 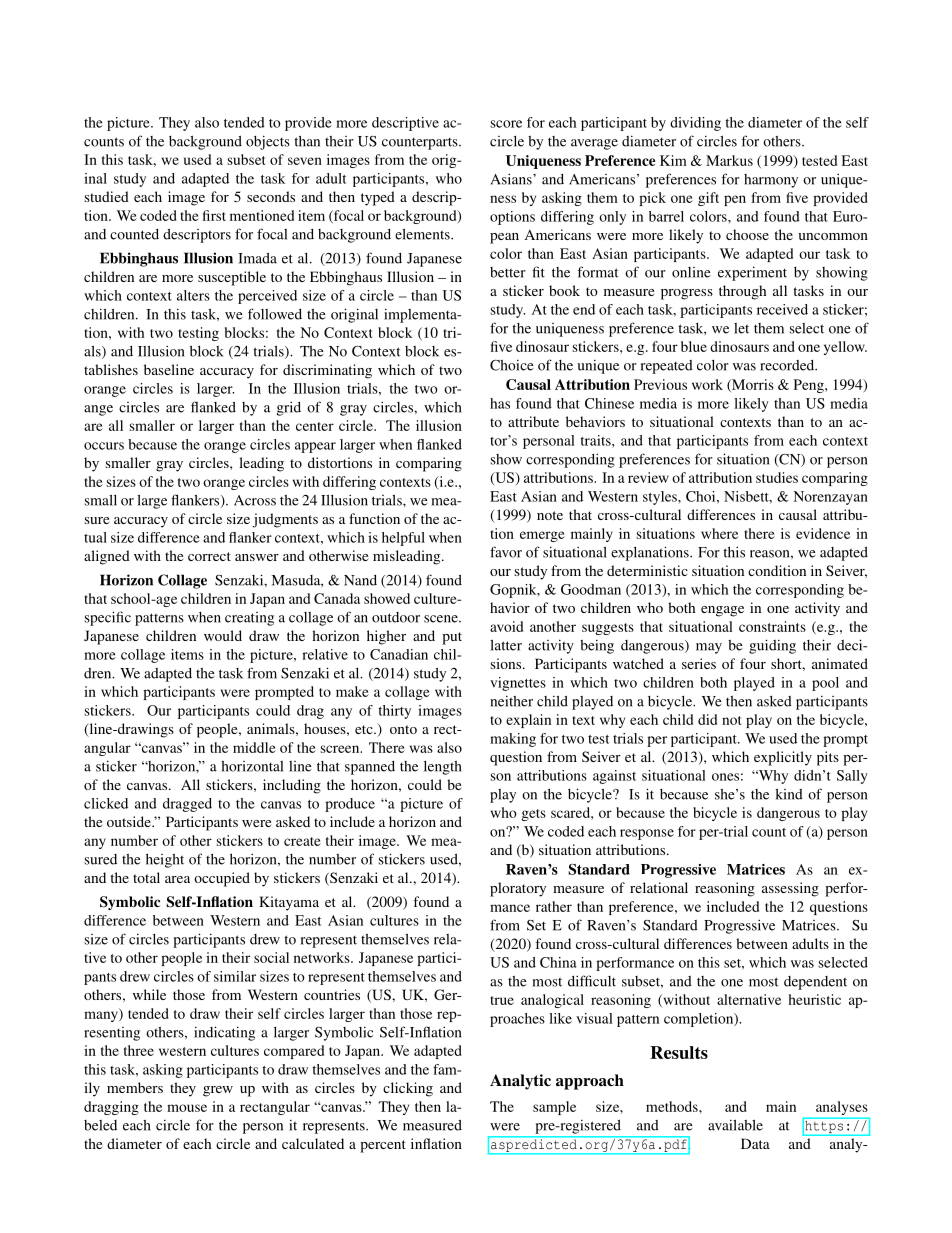 I want to click on alters, so click(x=193, y=295).
